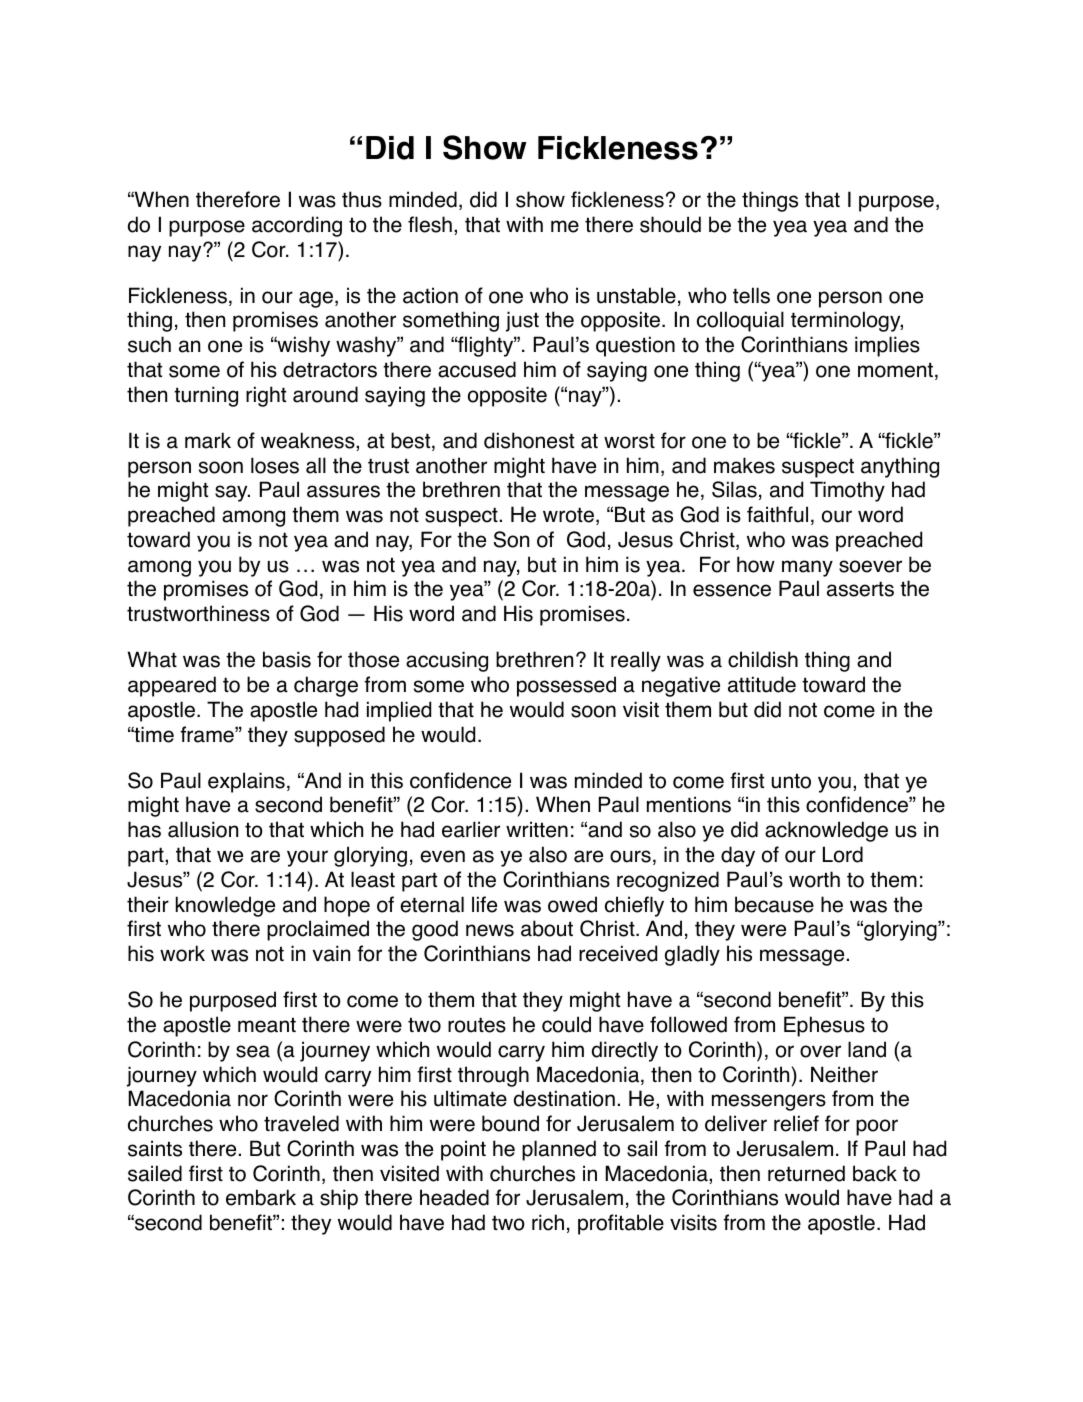 This document has height=1402, width=1083. Describe the element at coordinates (208, 734) in the document. I see `frame` at that location.
